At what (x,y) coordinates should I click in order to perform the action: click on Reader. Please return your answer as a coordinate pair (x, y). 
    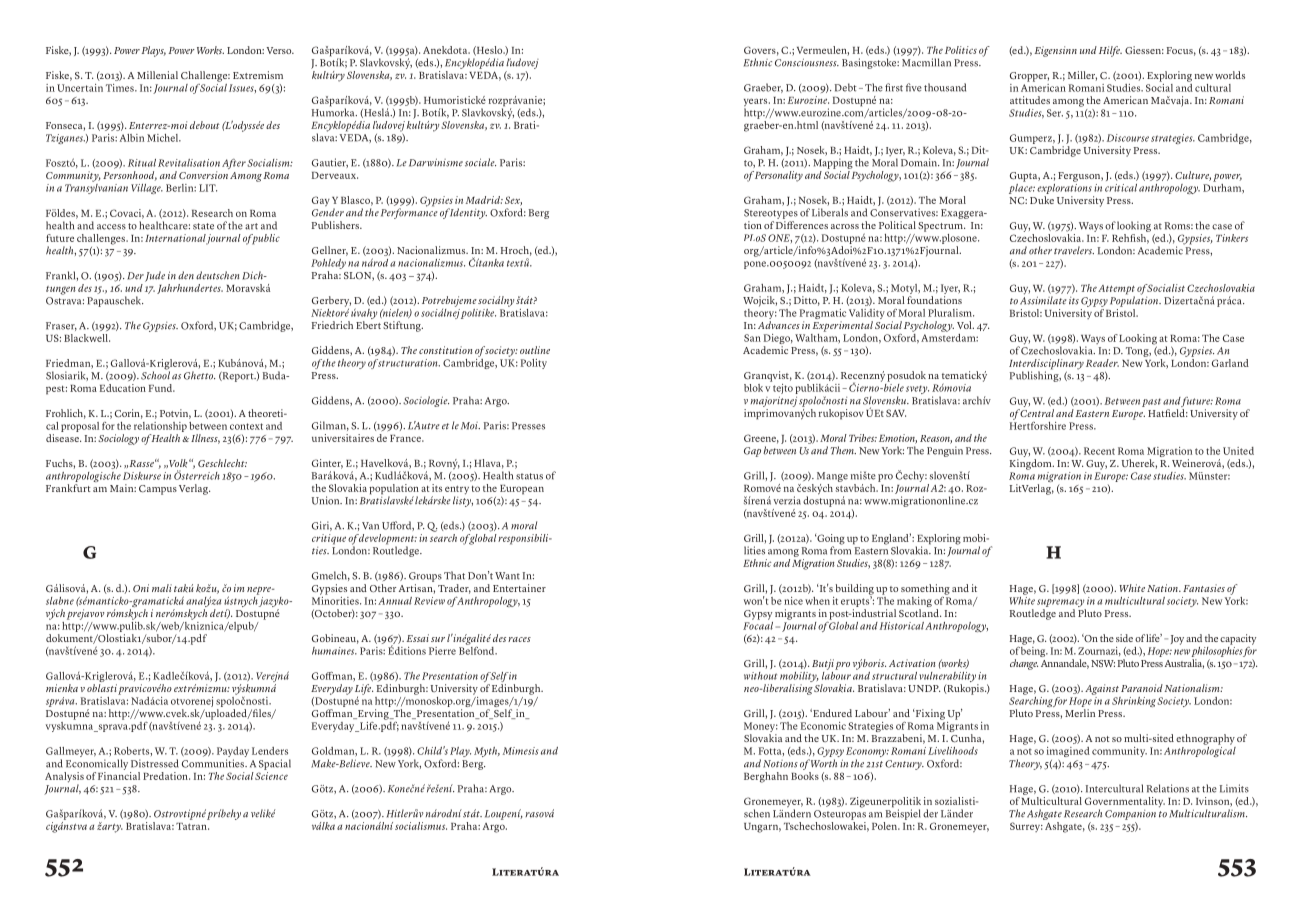
    Looking at the image, I should click on (1102, 363).
